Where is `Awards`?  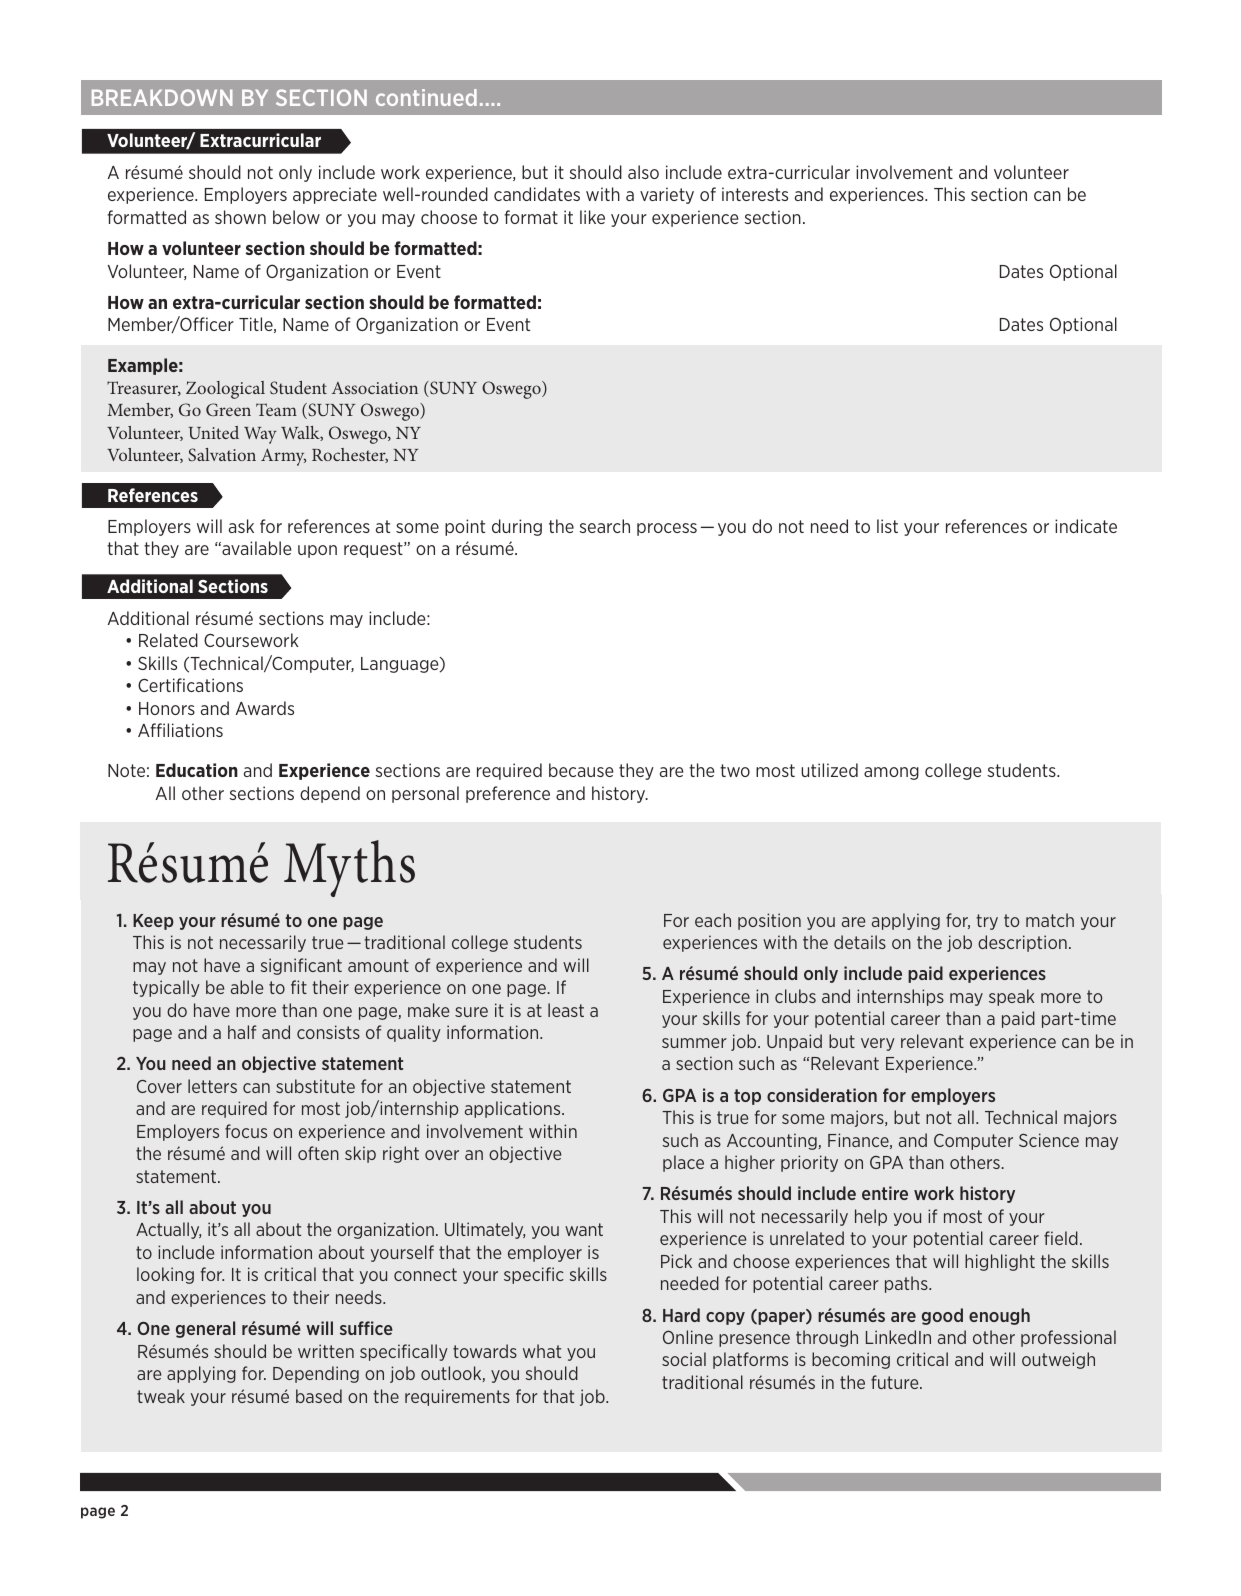 Awards is located at coordinates (265, 708).
